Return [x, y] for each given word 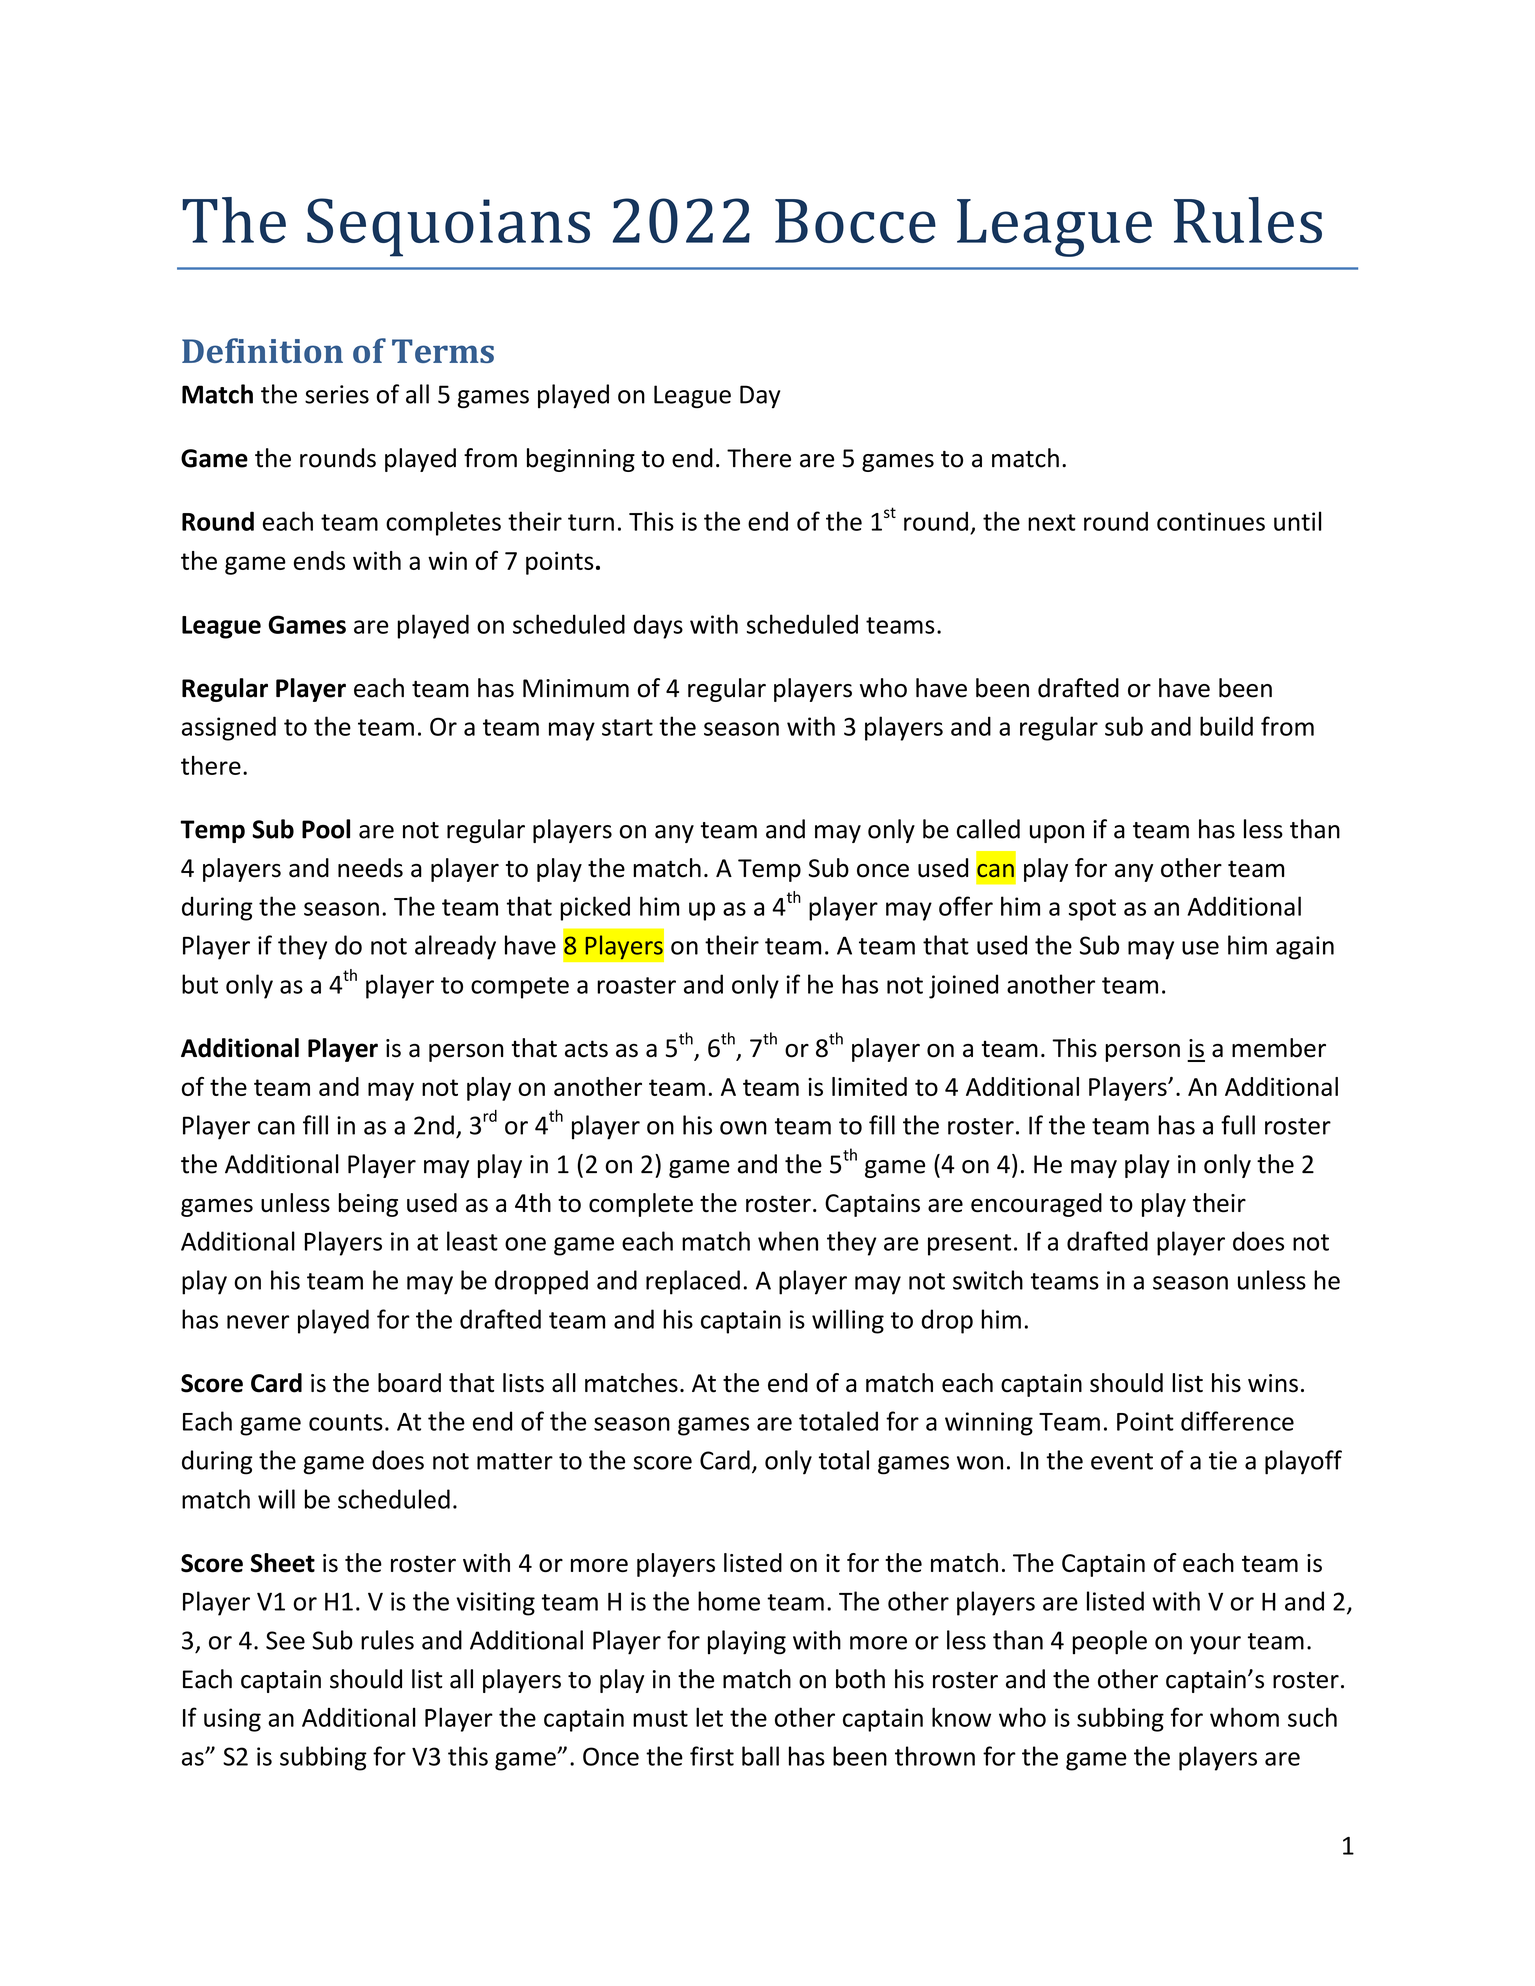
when [788, 1241]
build [1226, 726]
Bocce [855, 221]
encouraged [1036, 1205]
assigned [229, 728]
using [232, 1720]
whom [1244, 1717]
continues [1211, 521]
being [368, 1205]
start [627, 727]
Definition [262, 350]
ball [760, 1756]
